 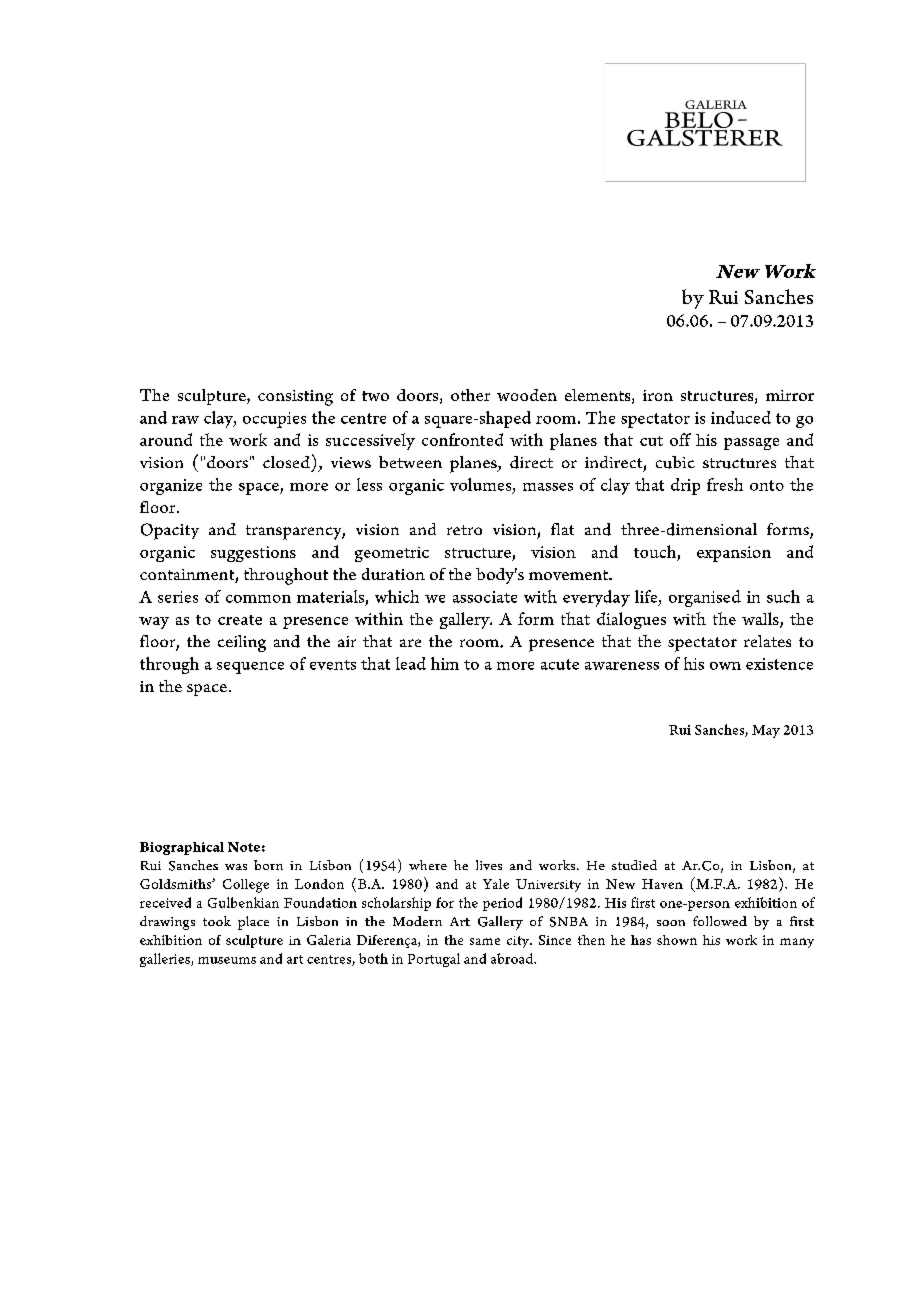 I want to click on other, so click(x=470, y=395).
